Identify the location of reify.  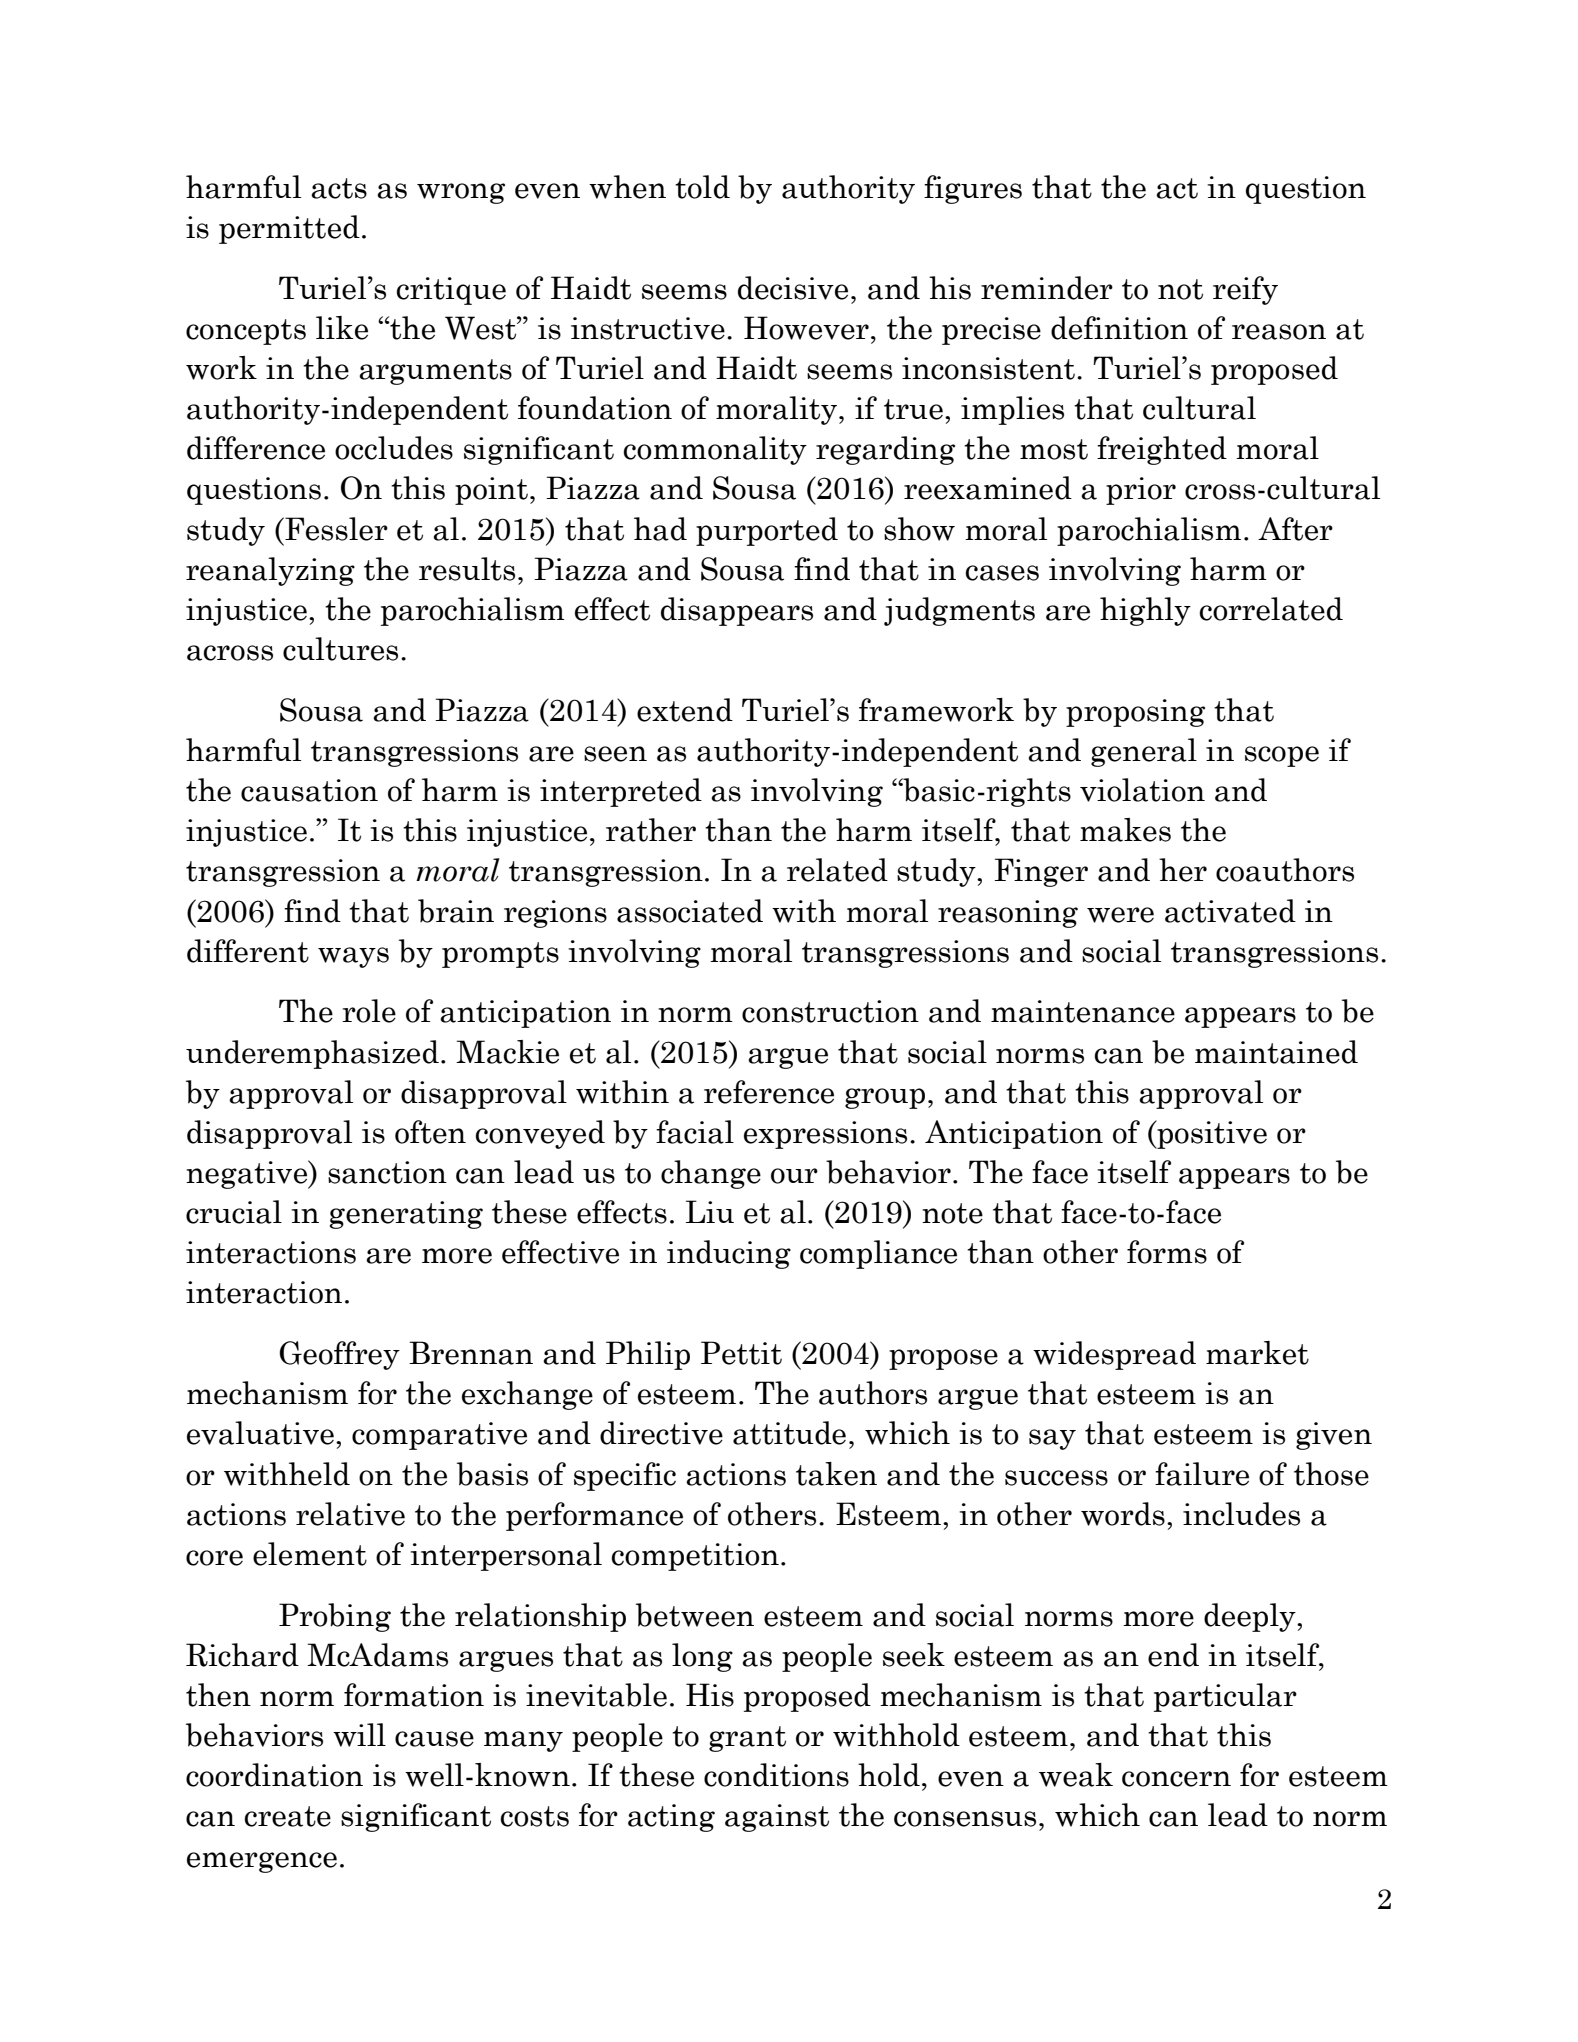
(1245, 290).
